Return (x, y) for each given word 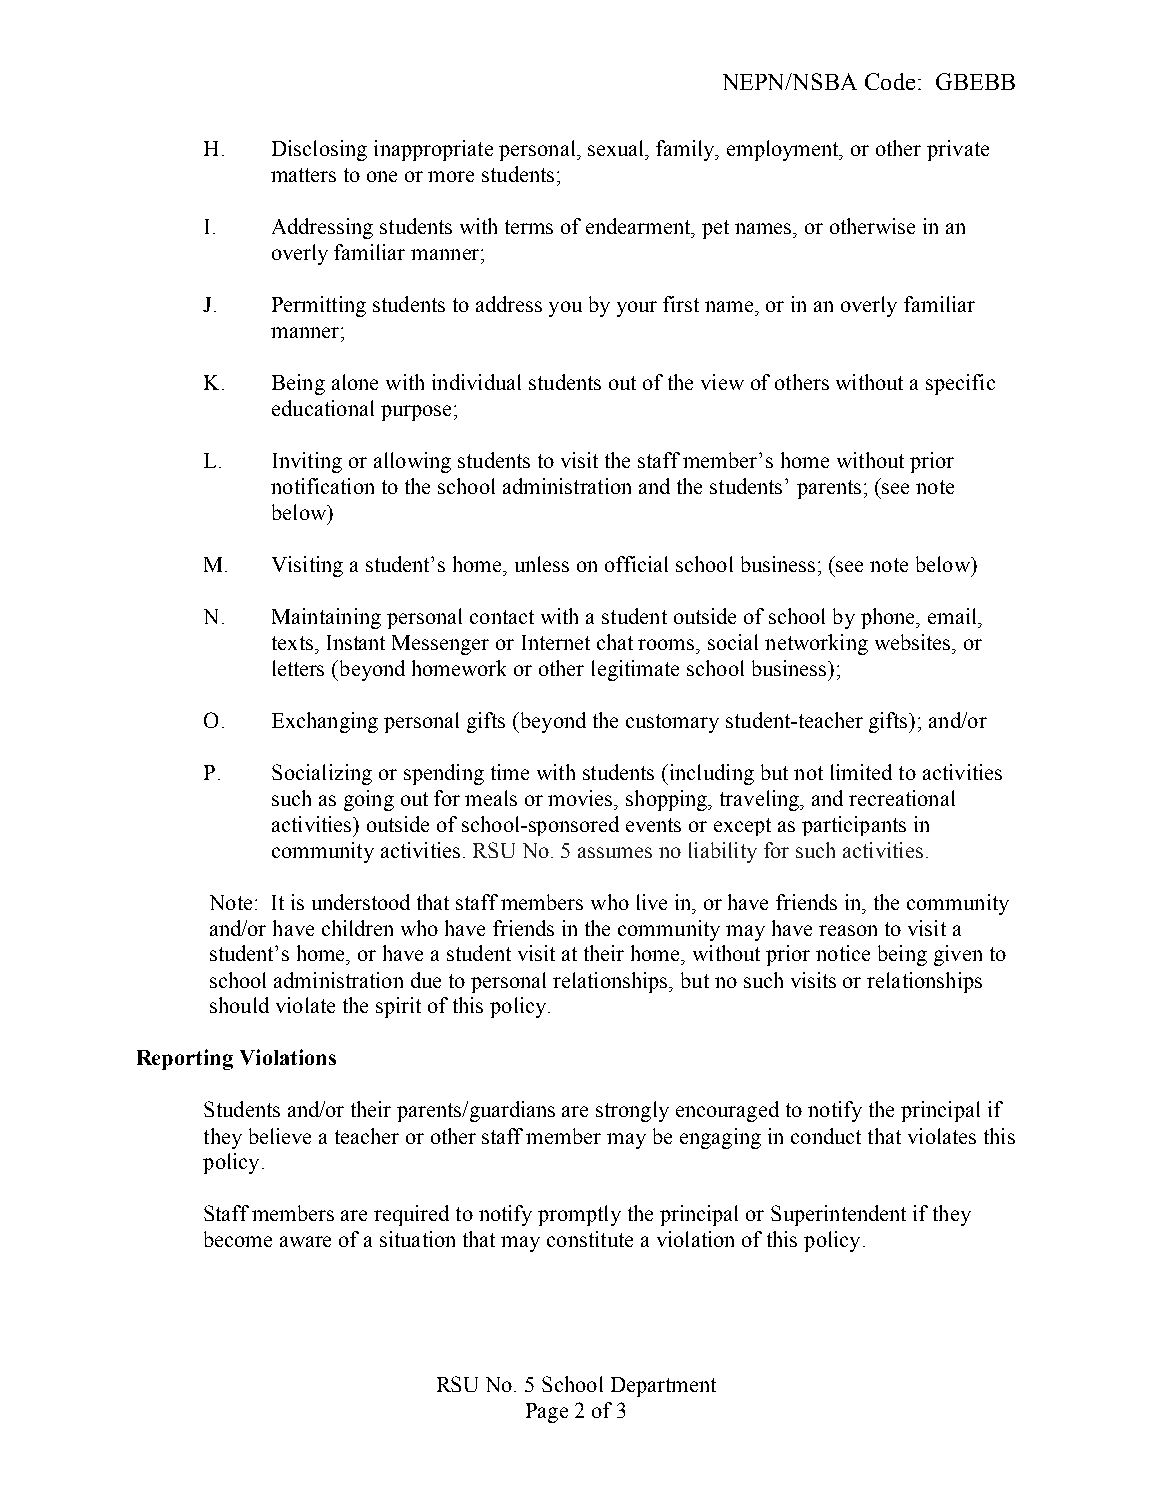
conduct (826, 1136)
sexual (617, 148)
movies (582, 798)
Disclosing (319, 150)
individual (476, 382)
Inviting (307, 462)
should (239, 1005)
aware (305, 1241)
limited (861, 772)
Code (890, 81)
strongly (632, 1111)
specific (960, 384)
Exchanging (325, 722)
